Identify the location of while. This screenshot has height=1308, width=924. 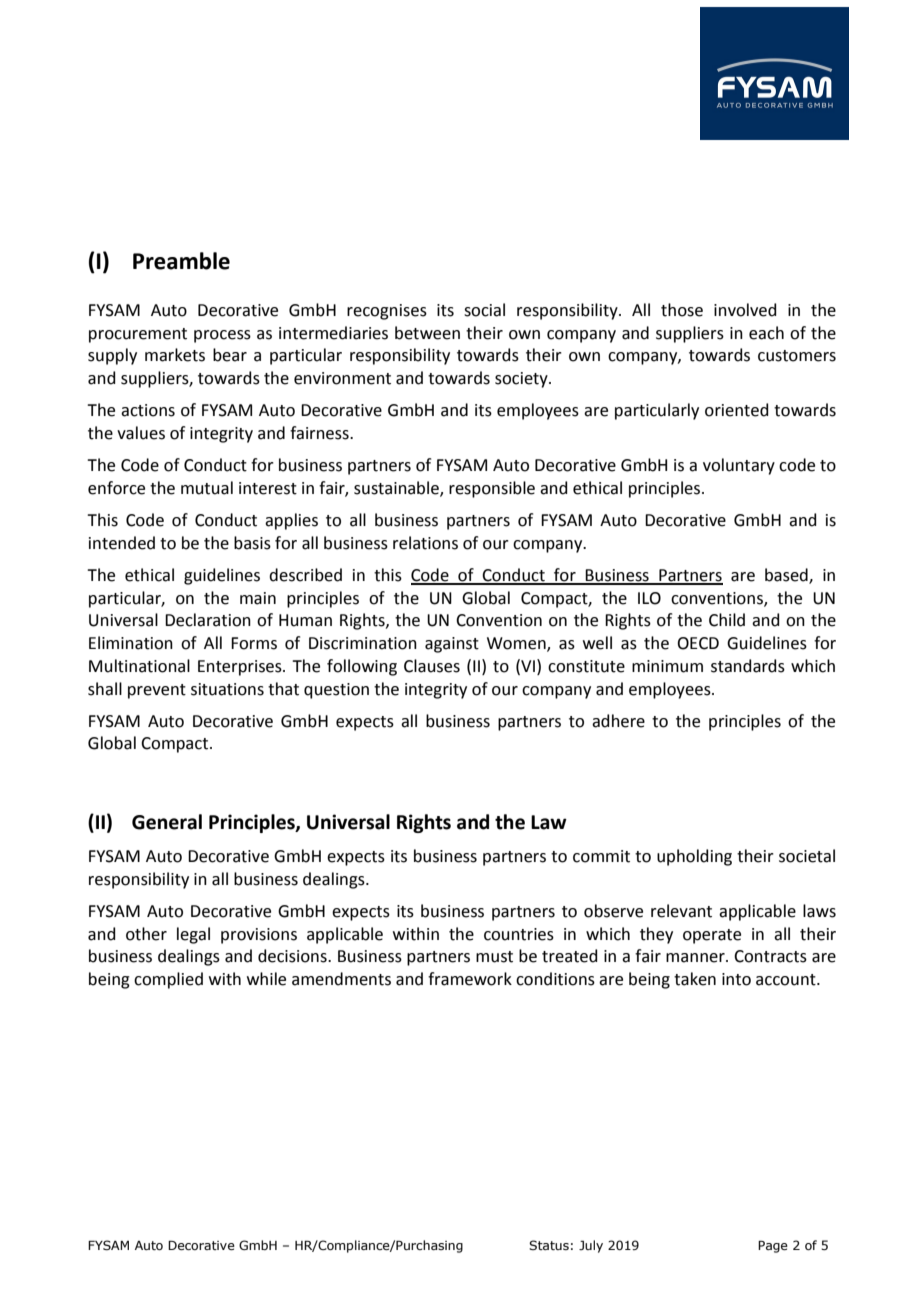
(266, 979).
